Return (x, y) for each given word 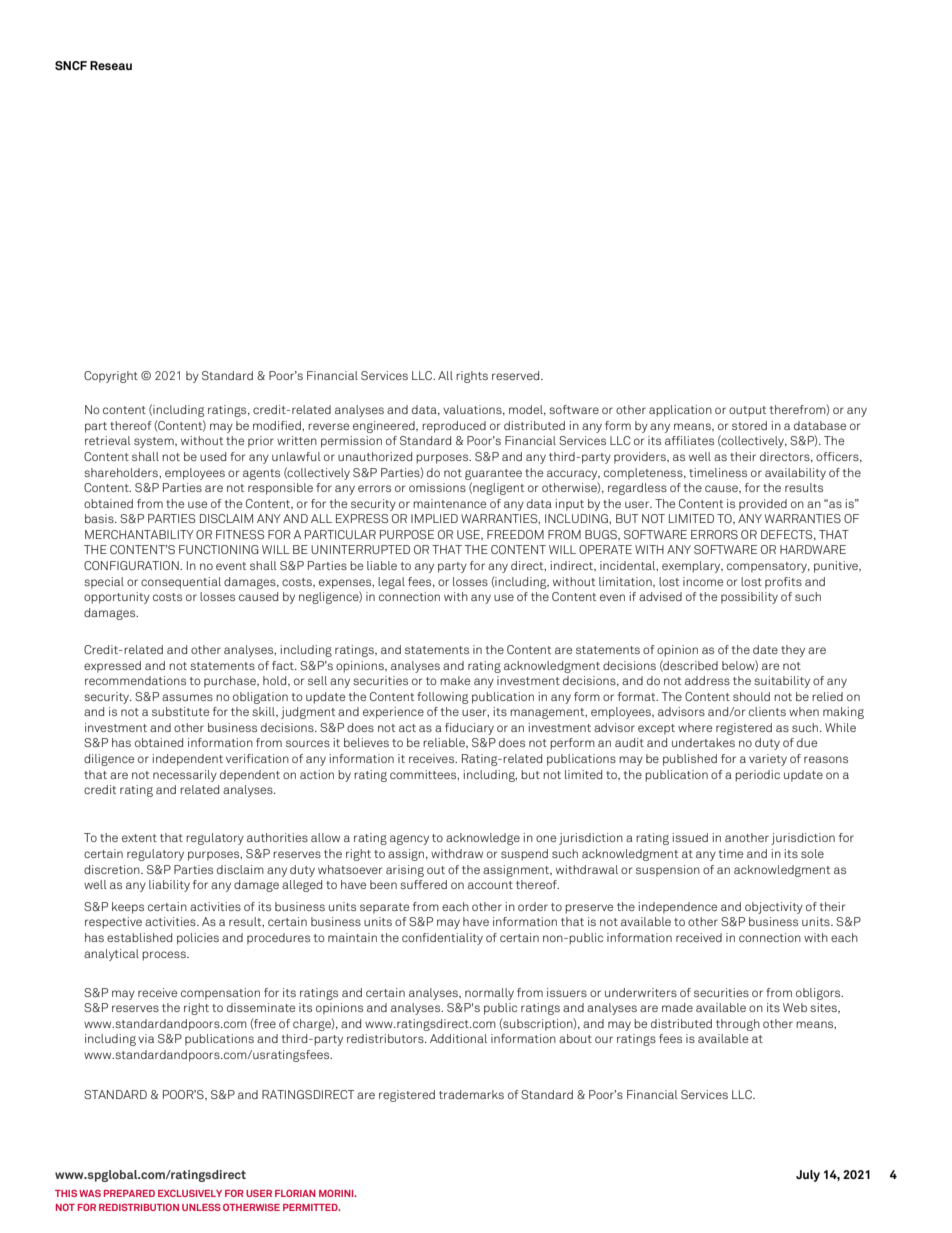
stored (749, 425)
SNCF (71, 65)
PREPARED (129, 1193)
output (747, 411)
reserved (517, 375)
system (155, 442)
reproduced (454, 427)
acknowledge (483, 839)
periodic (757, 776)
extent (139, 838)
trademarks (471, 1094)
